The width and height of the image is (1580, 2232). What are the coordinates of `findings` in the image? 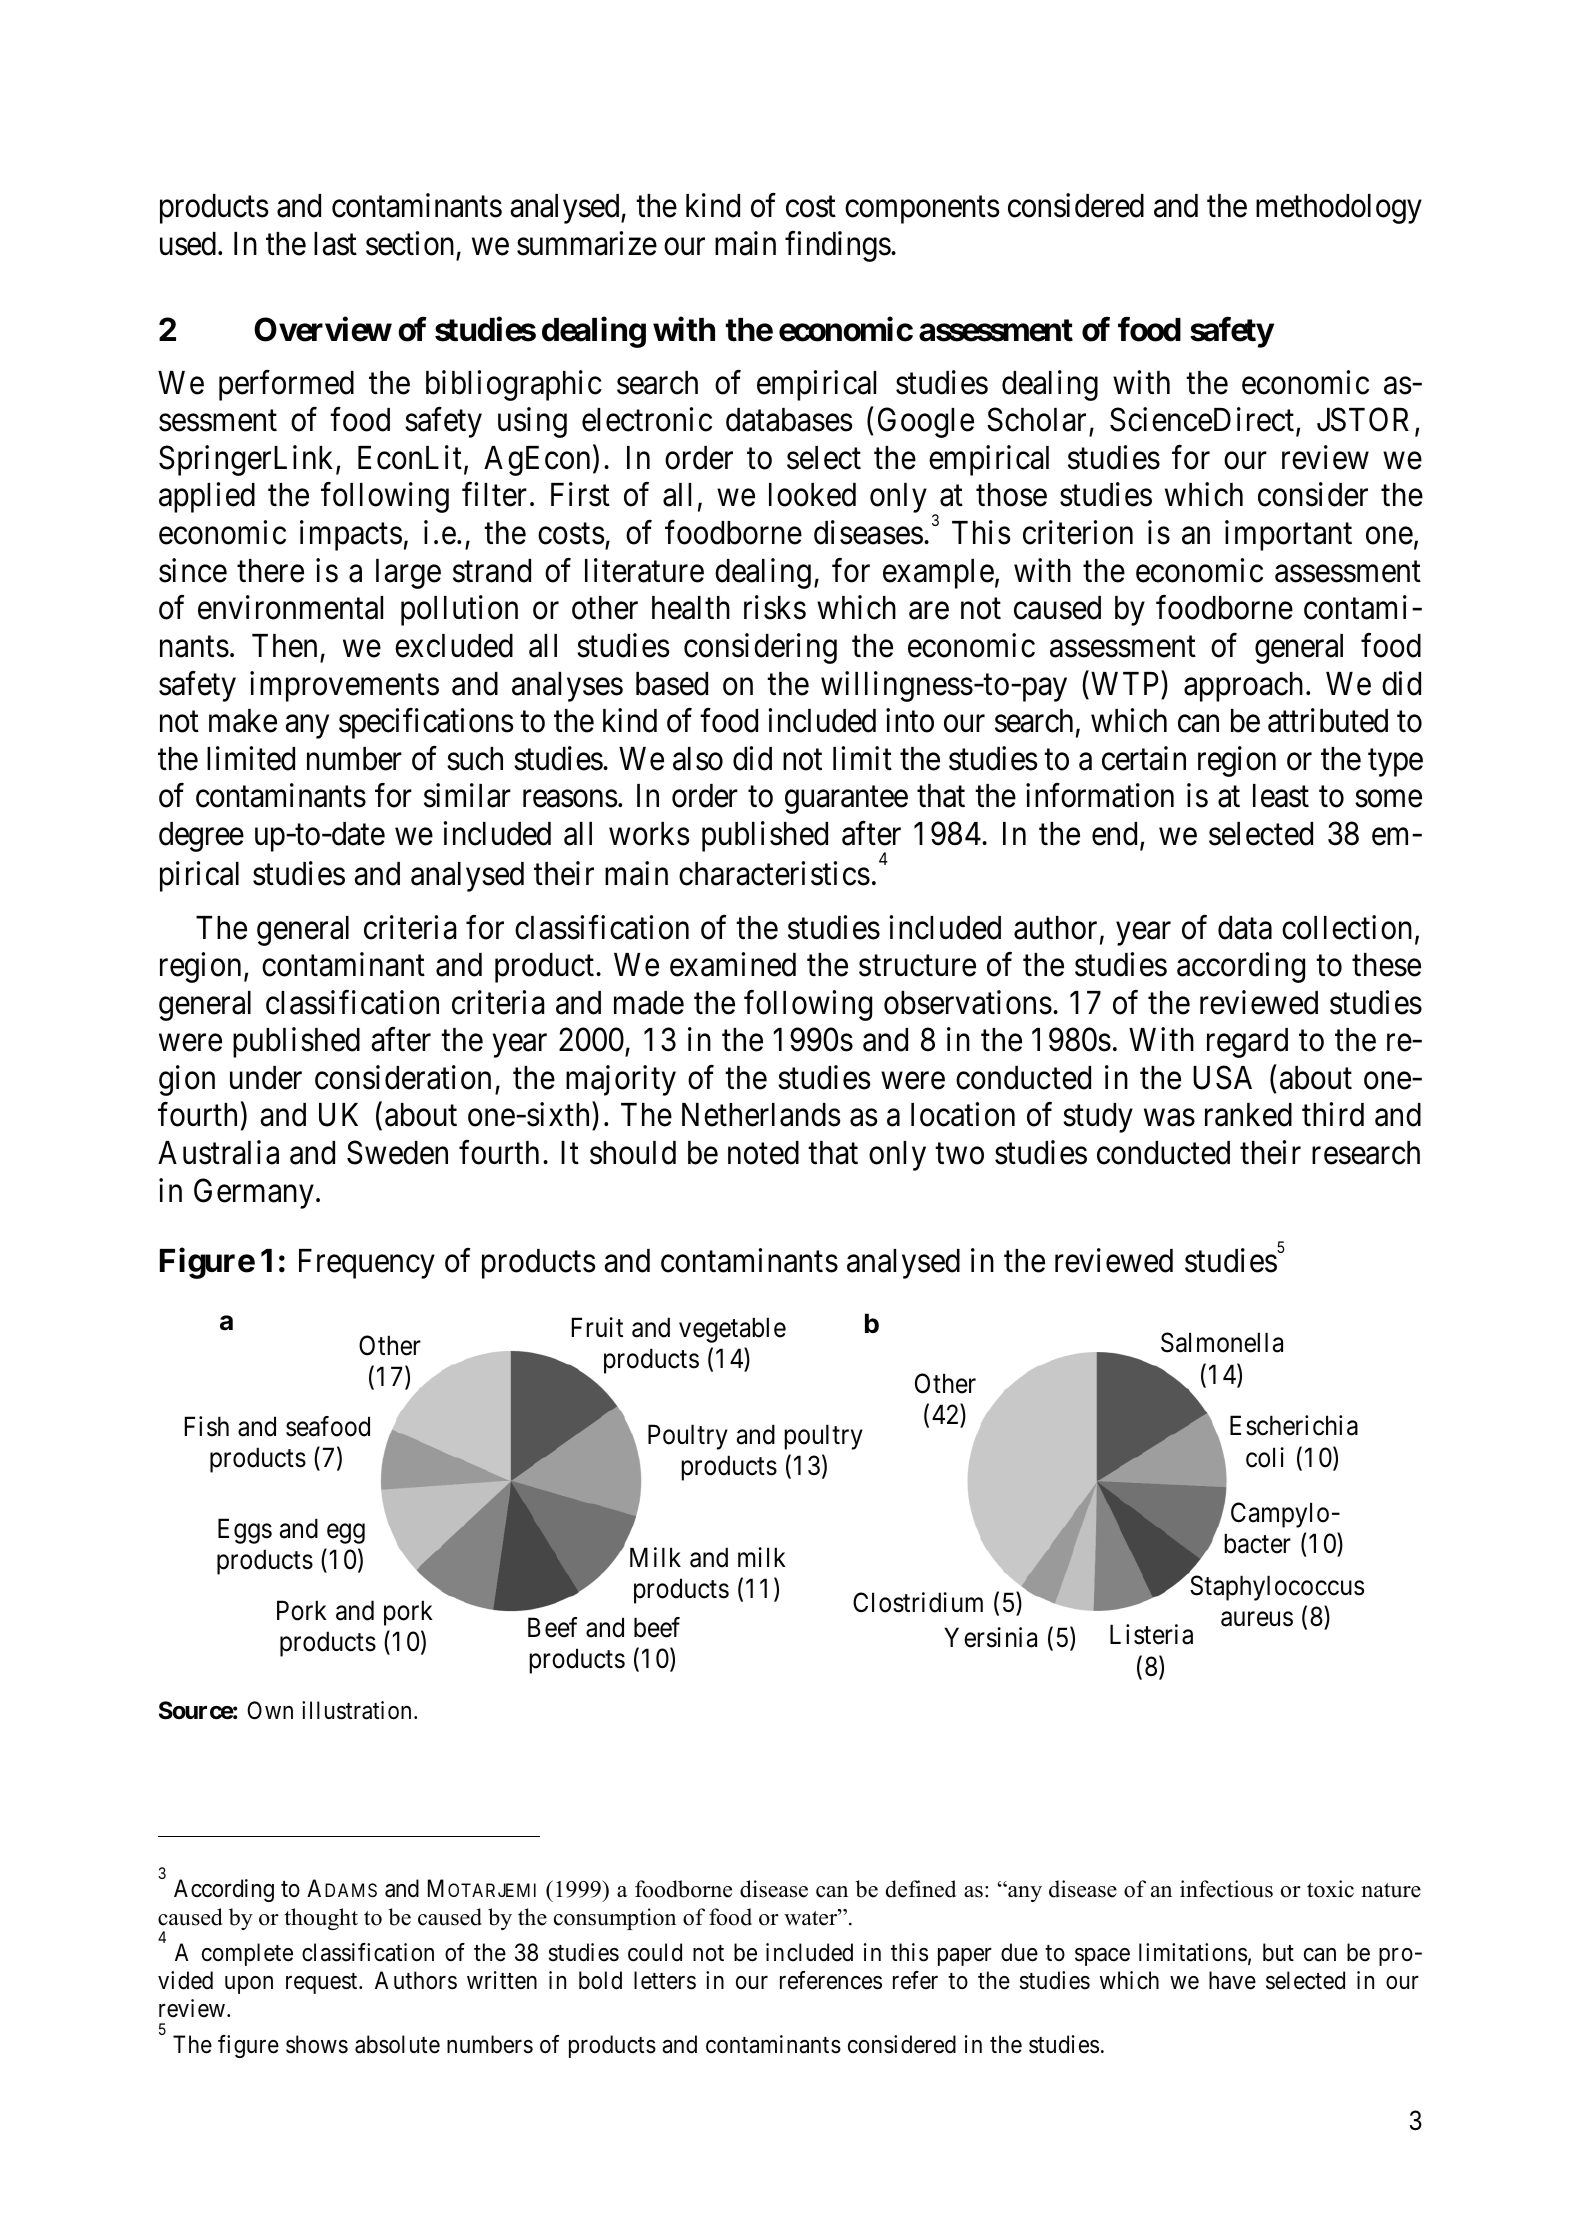 It's located at (838, 246).
